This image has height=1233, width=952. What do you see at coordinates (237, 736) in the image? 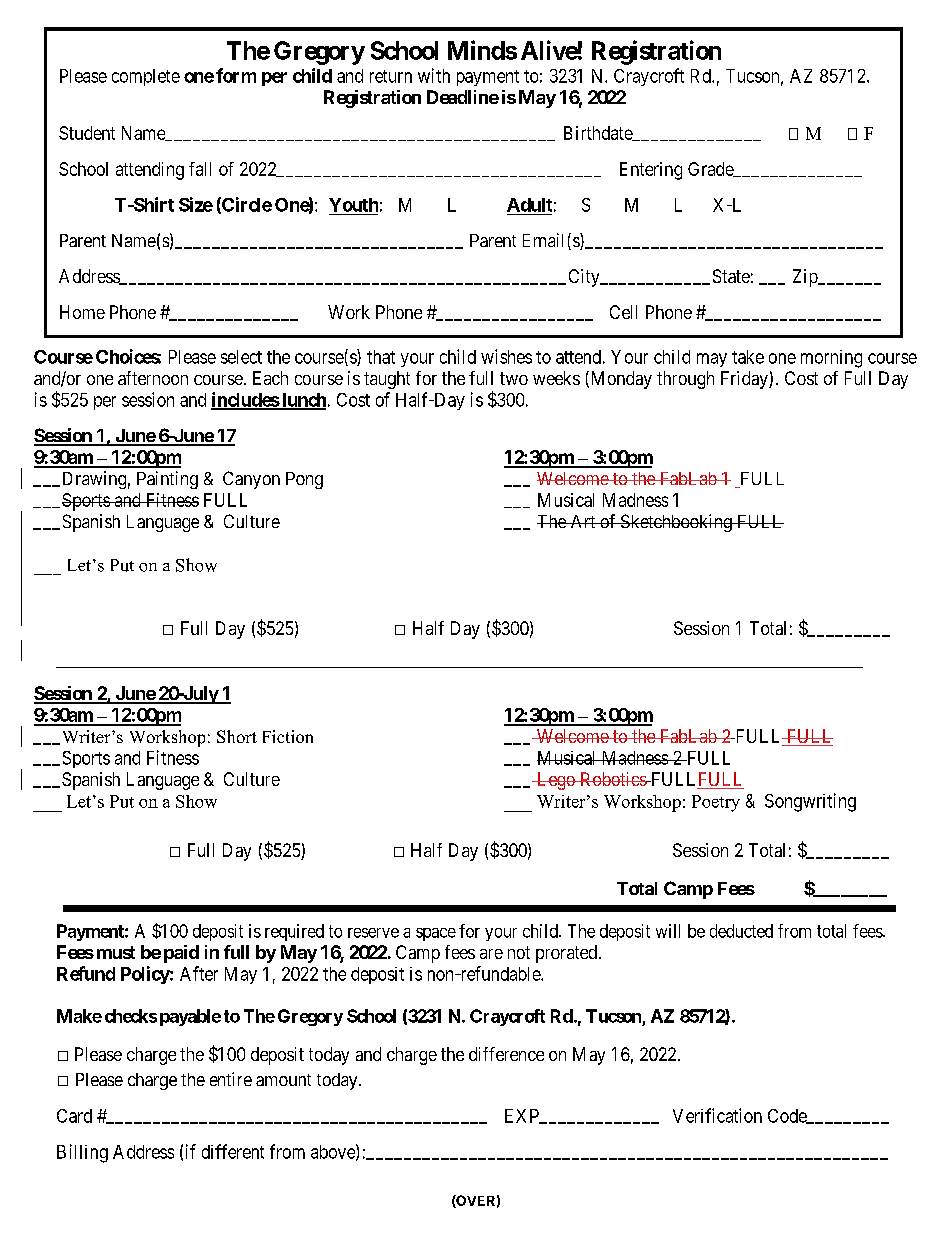
I see `Short` at bounding box center [237, 736].
